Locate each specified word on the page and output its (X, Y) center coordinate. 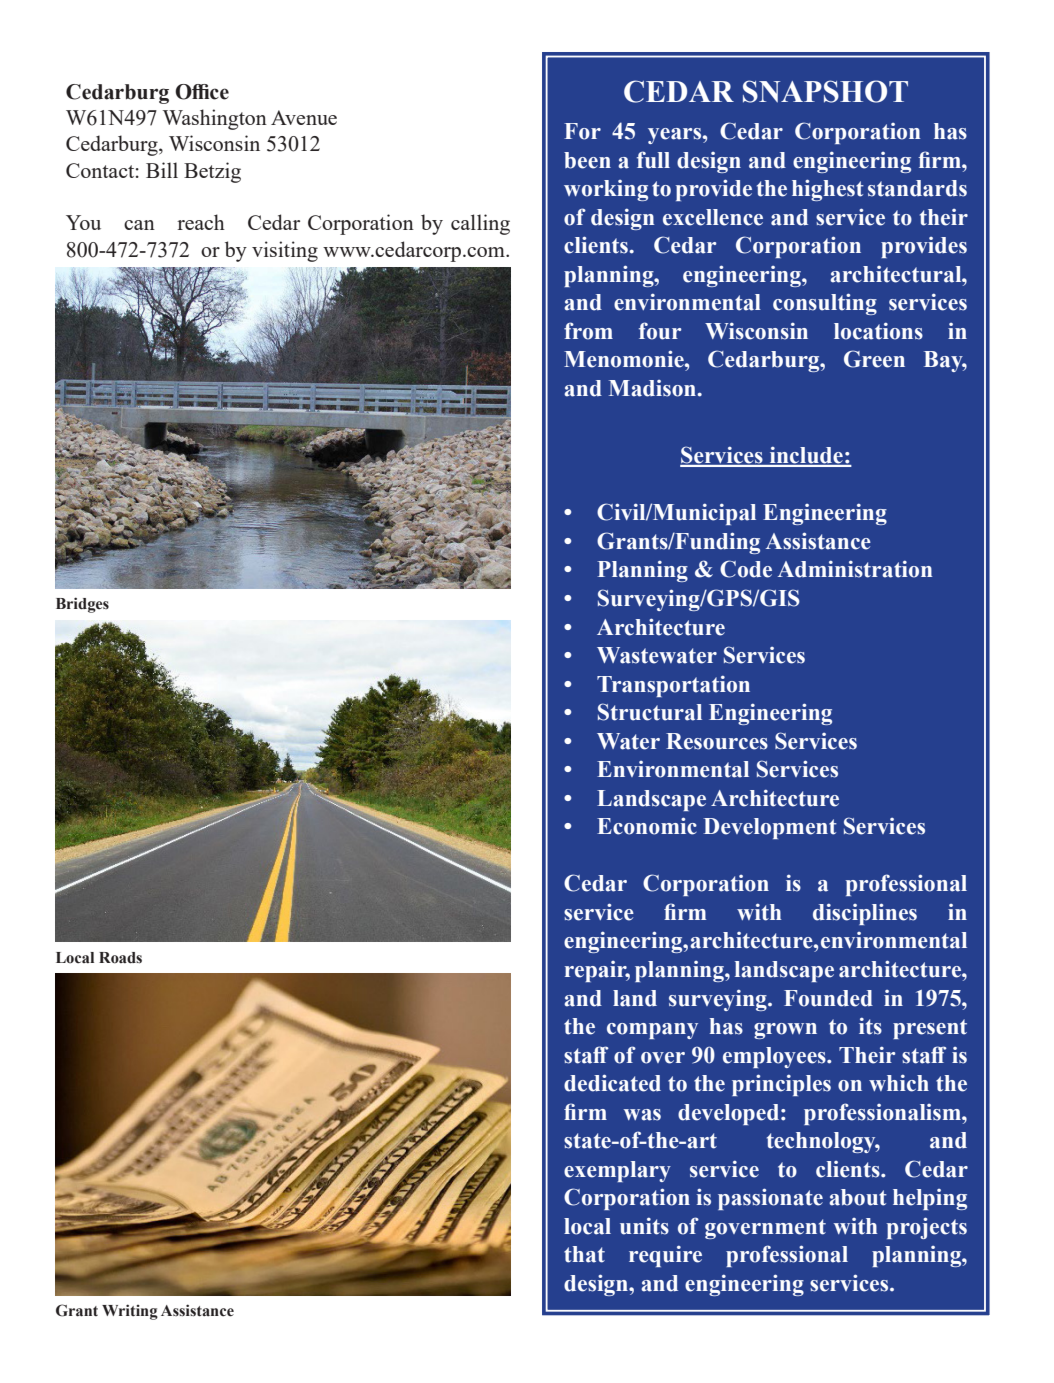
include (806, 456)
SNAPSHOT (825, 91)
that (584, 1254)
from (588, 331)
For (582, 131)
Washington (215, 119)
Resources (717, 741)
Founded (828, 998)
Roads (120, 958)
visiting (285, 251)
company (652, 1031)
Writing (130, 1312)
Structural (650, 712)
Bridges (82, 605)
